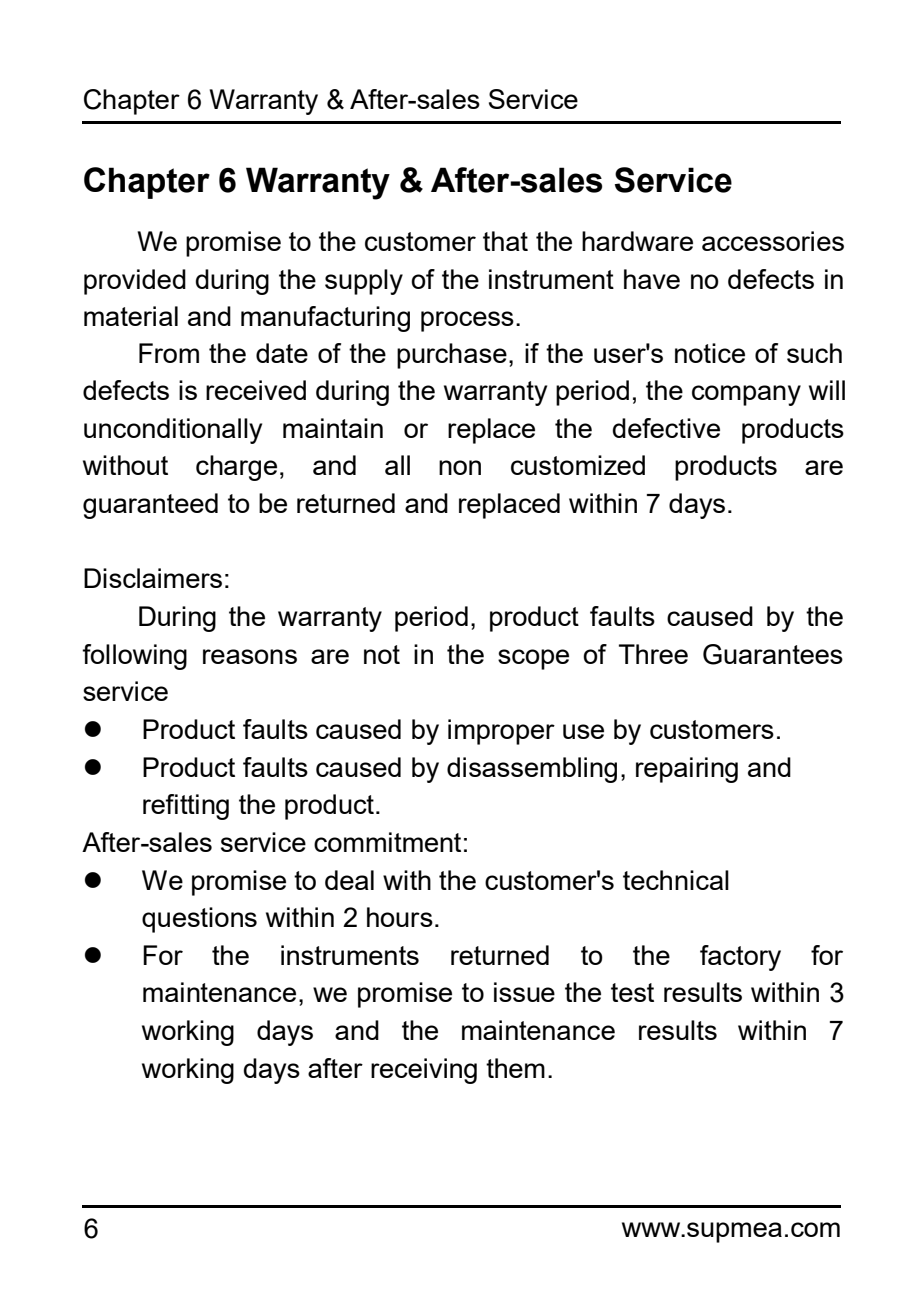 The image size is (924, 1304). Describe the element at coordinates (135, 282) in the image. I see `provided` at that location.
